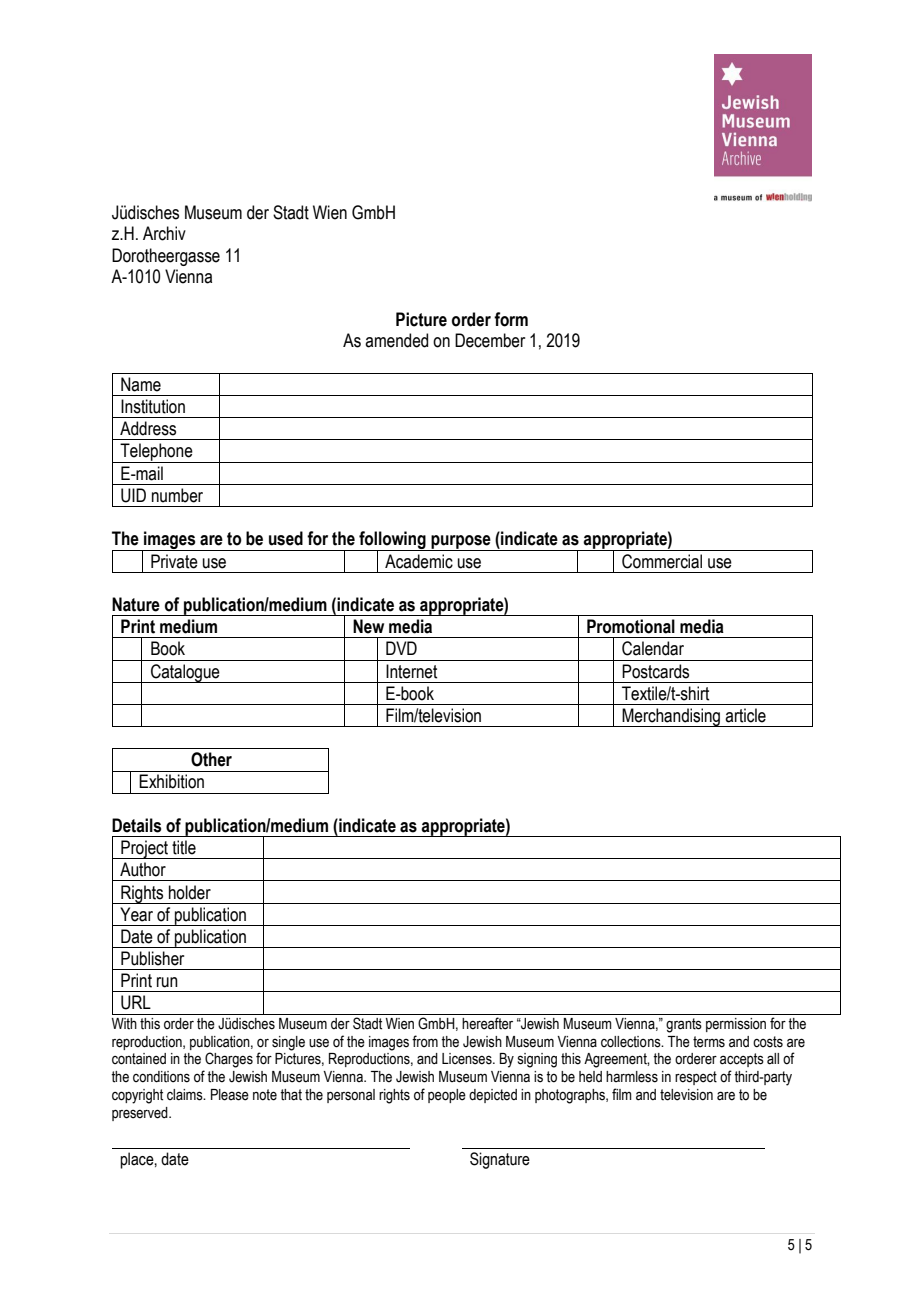 This screenshot has width=924, height=1308. What do you see at coordinates (185, 673) in the screenshot?
I see `Catalogue` at bounding box center [185, 673].
